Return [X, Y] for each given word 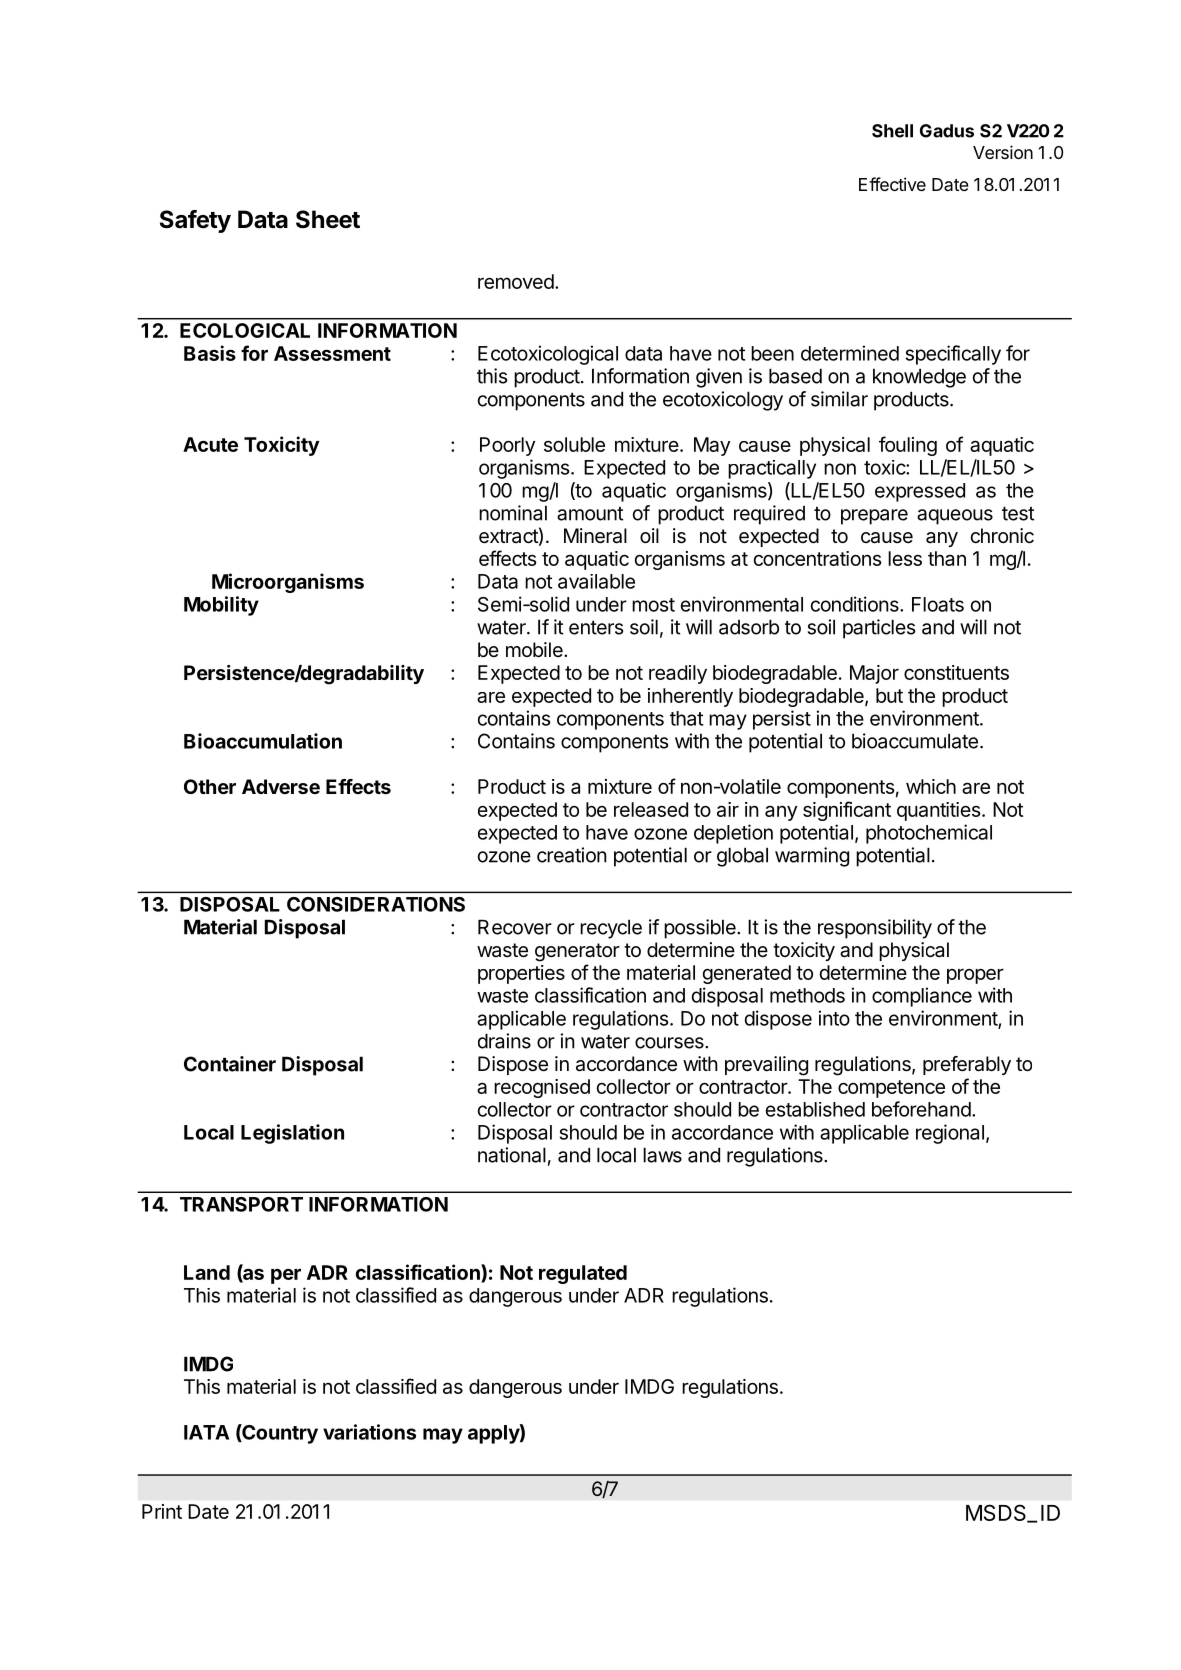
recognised [542, 1088]
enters [596, 628]
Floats [938, 604]
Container [230, 1064]
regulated [583, 1274]
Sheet [328, 219]
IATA [206, 1432]
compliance [922, 997]
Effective [892, 184]
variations [369, 1432]
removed [516, 281]
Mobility [221, 606]
